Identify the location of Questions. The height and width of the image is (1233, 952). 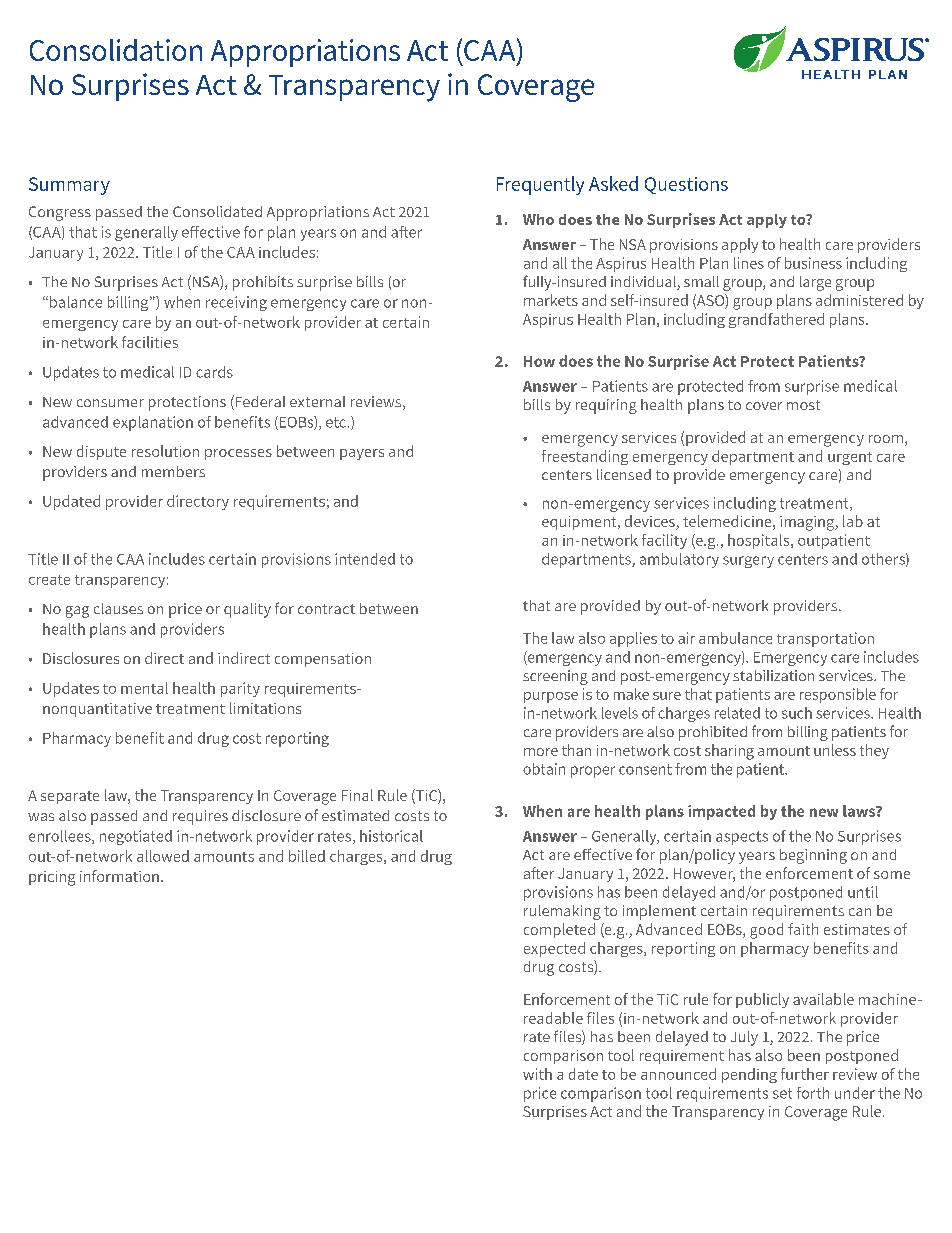
(686, 185).
